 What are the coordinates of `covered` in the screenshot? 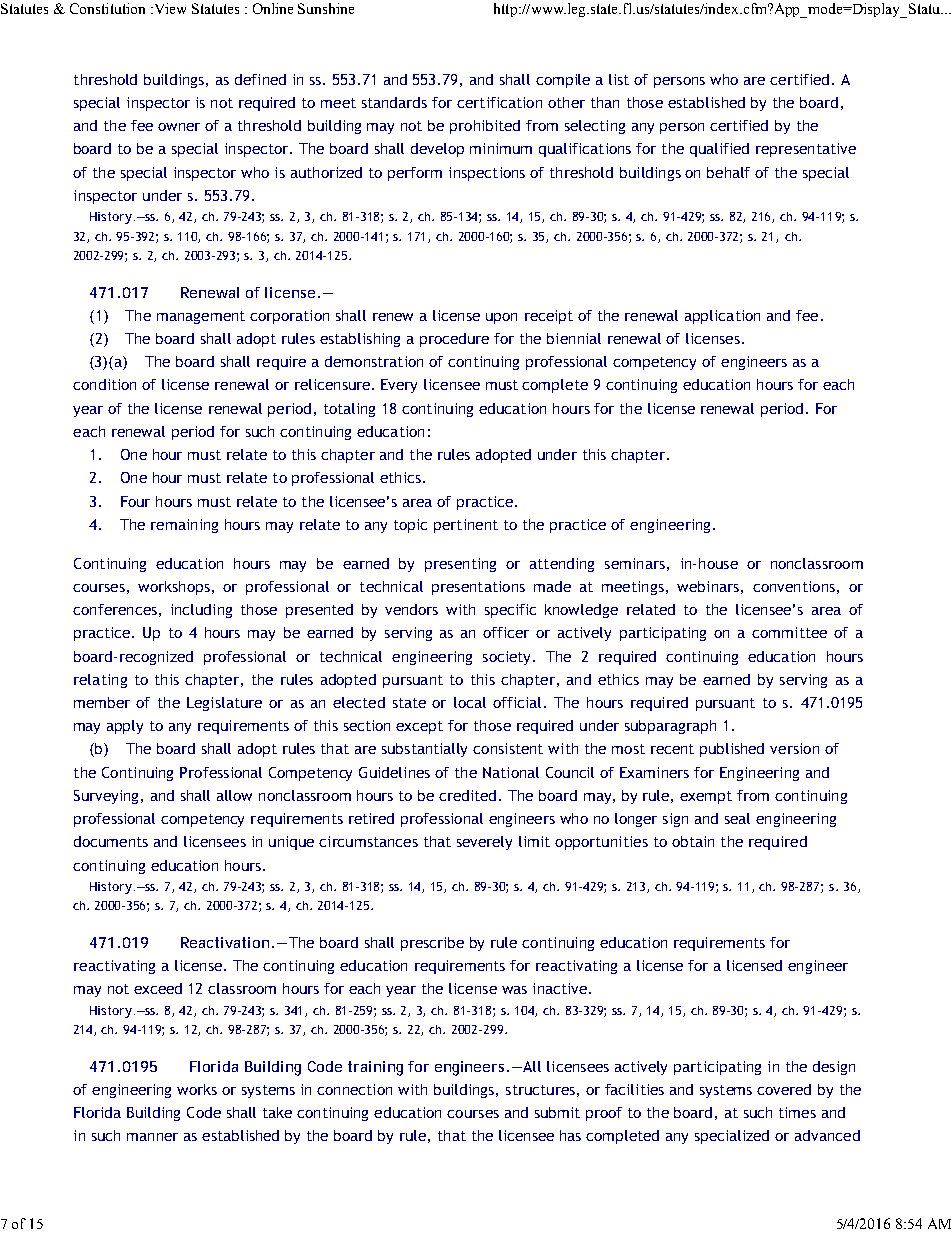 It's located at (784, 1089).
